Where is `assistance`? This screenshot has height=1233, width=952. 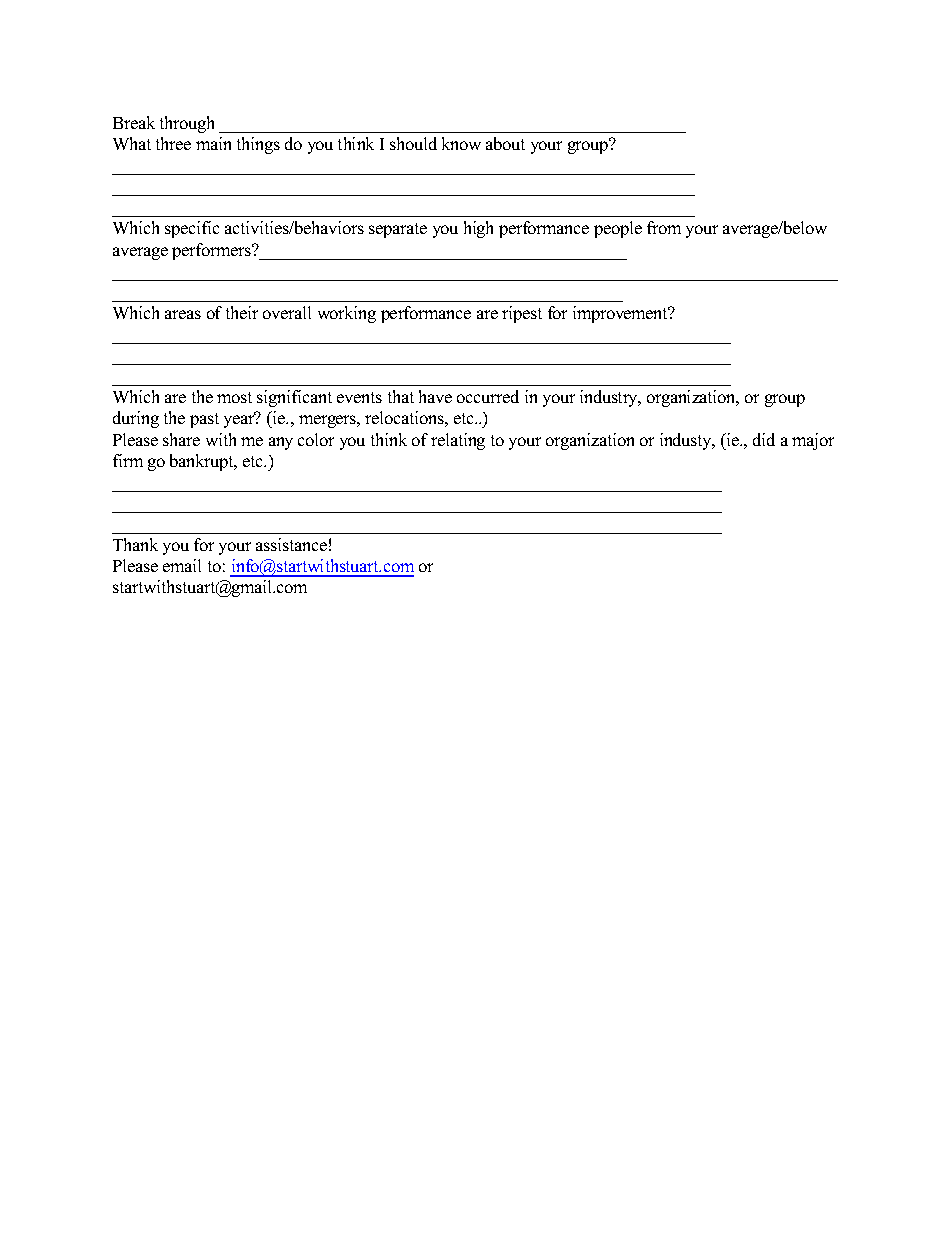 assistance is located at coordinates (291, 544).
